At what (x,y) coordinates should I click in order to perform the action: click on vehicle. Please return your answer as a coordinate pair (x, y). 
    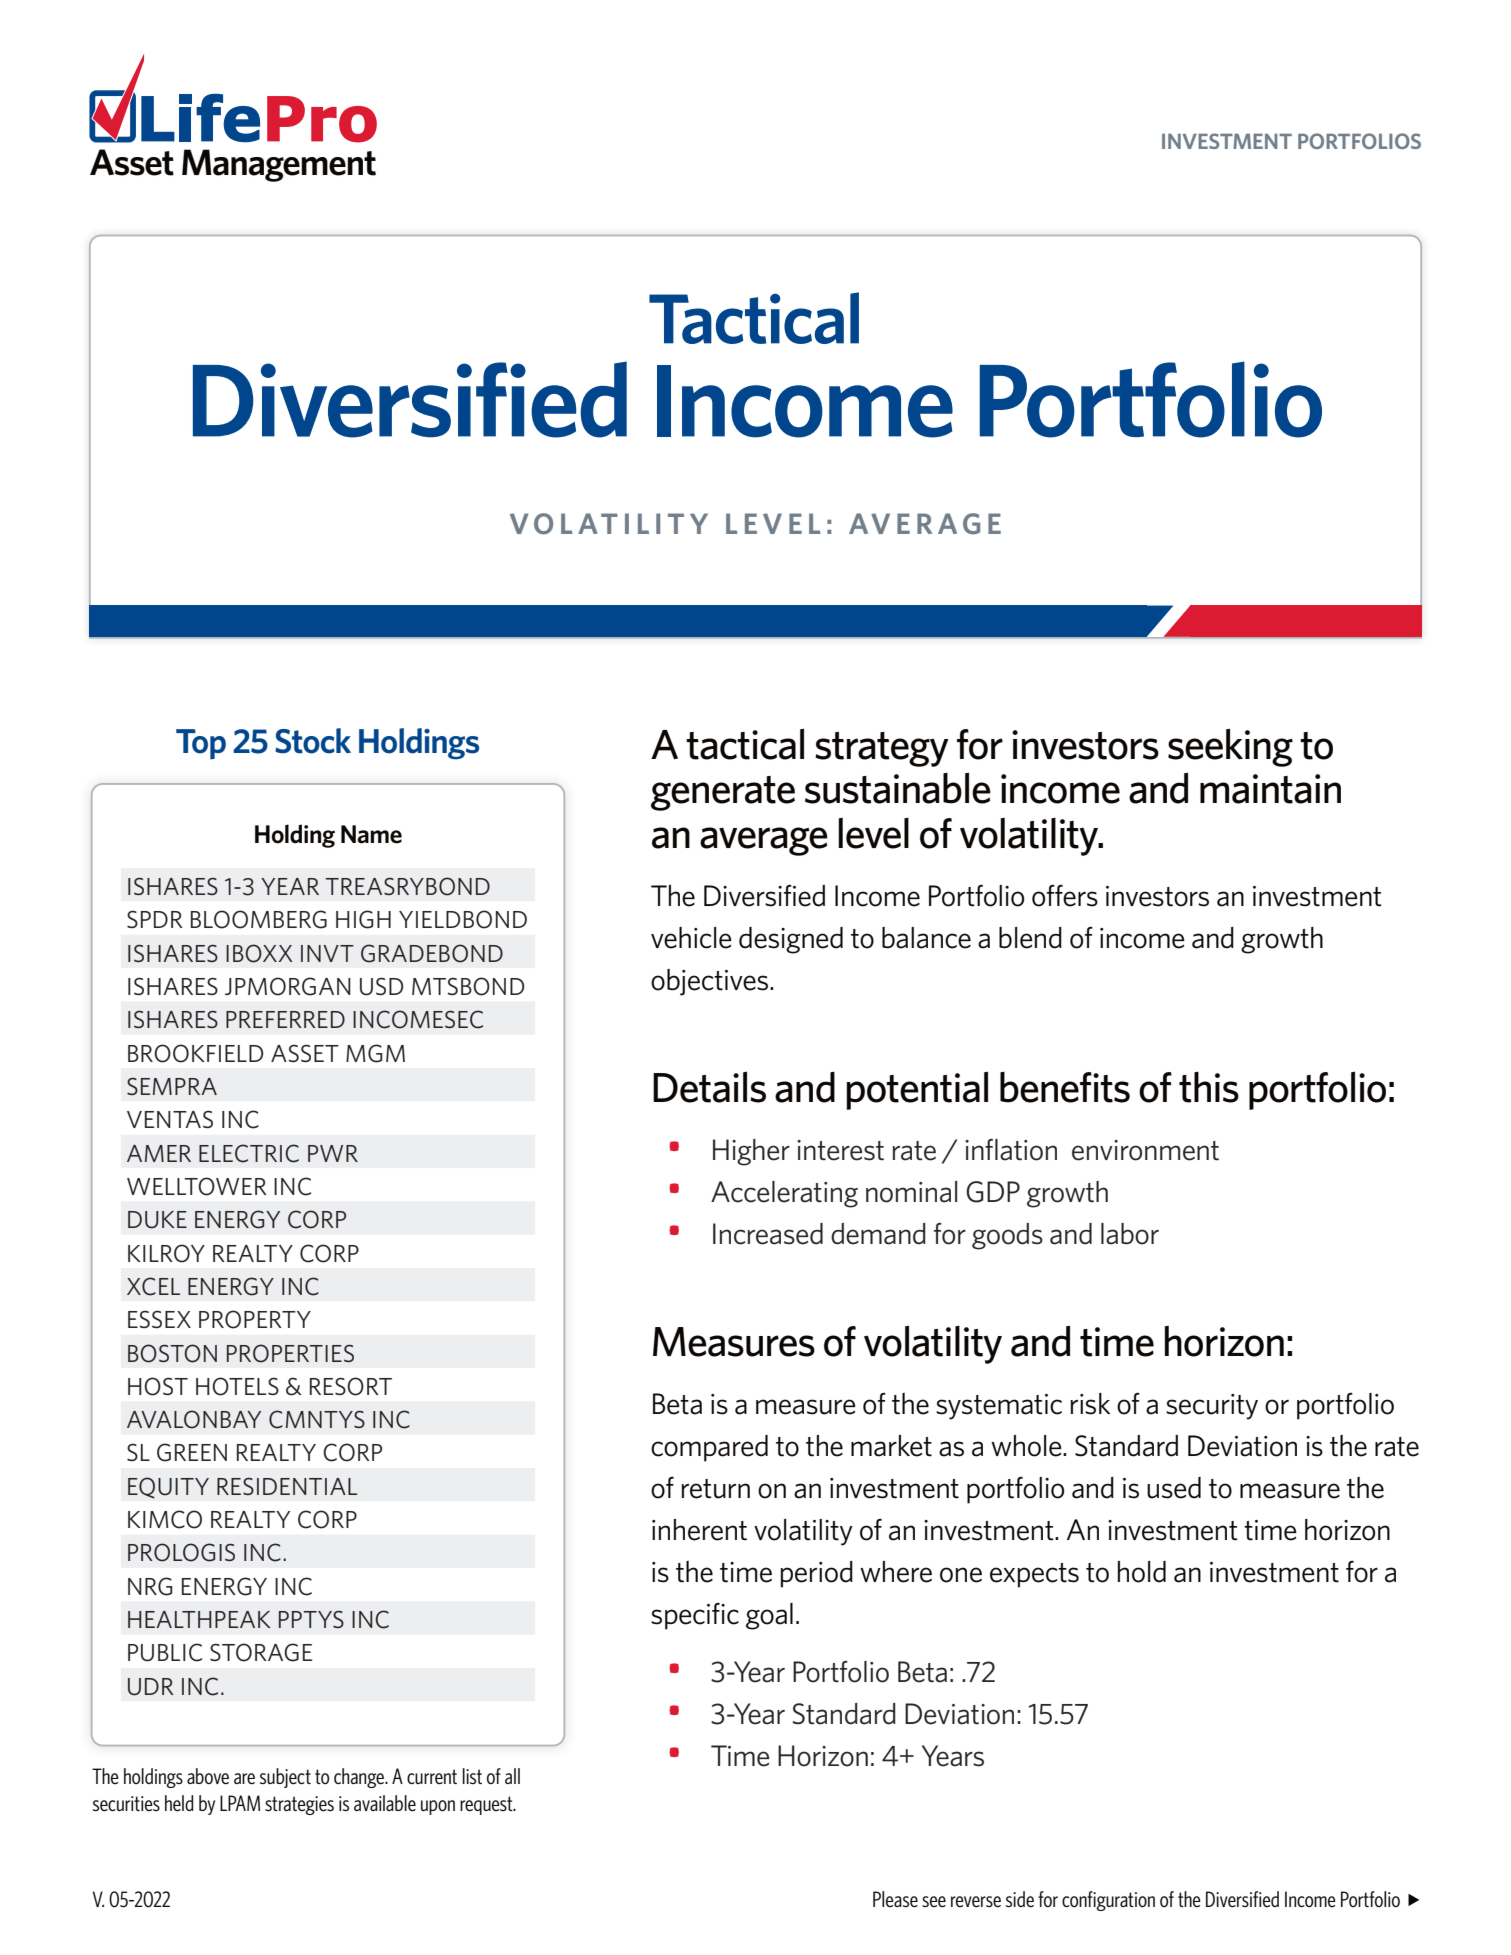
    Looking at the image, I should click on (691, 938).
